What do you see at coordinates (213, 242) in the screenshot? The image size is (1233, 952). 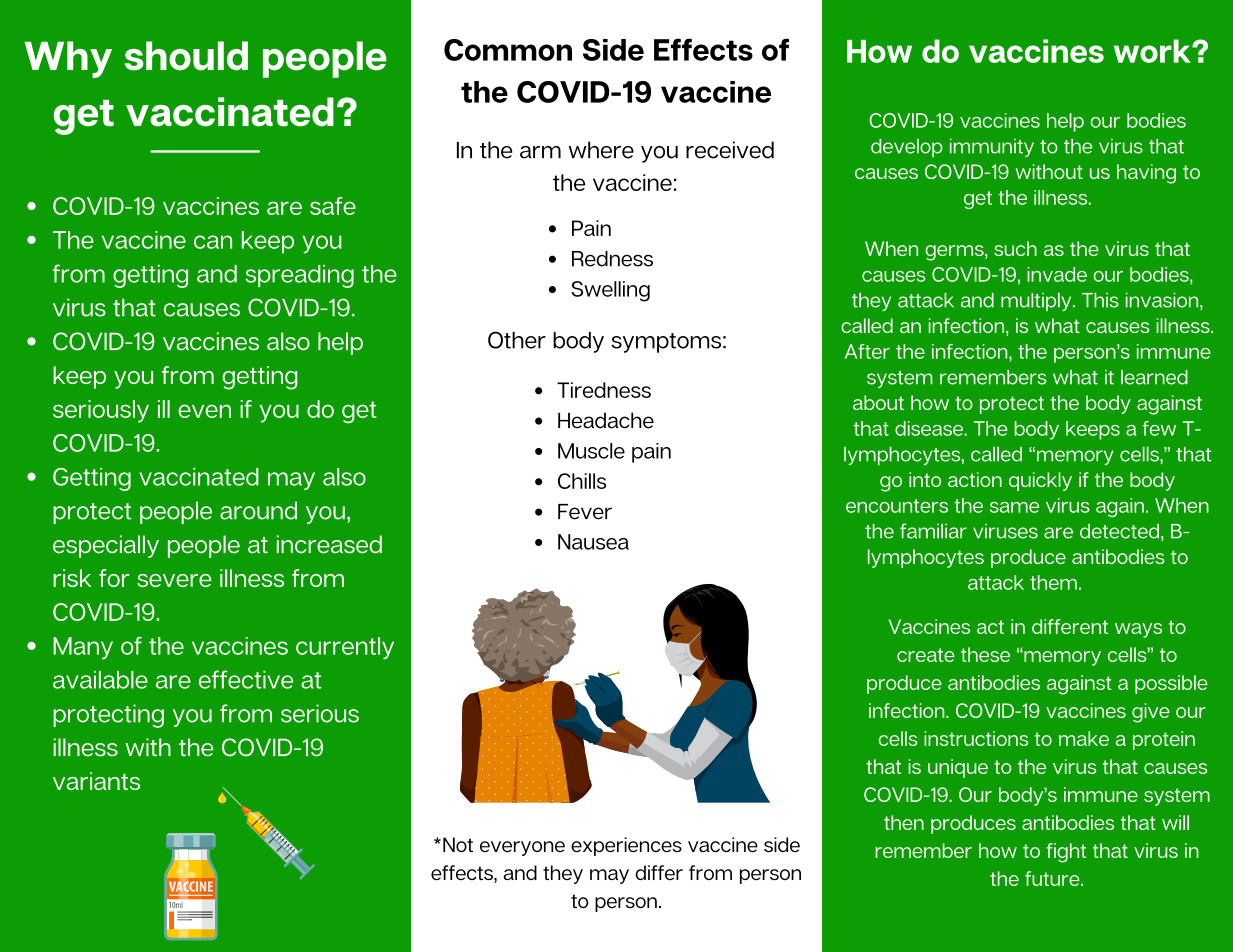 I see `can` at bounding box center [213, 242].
